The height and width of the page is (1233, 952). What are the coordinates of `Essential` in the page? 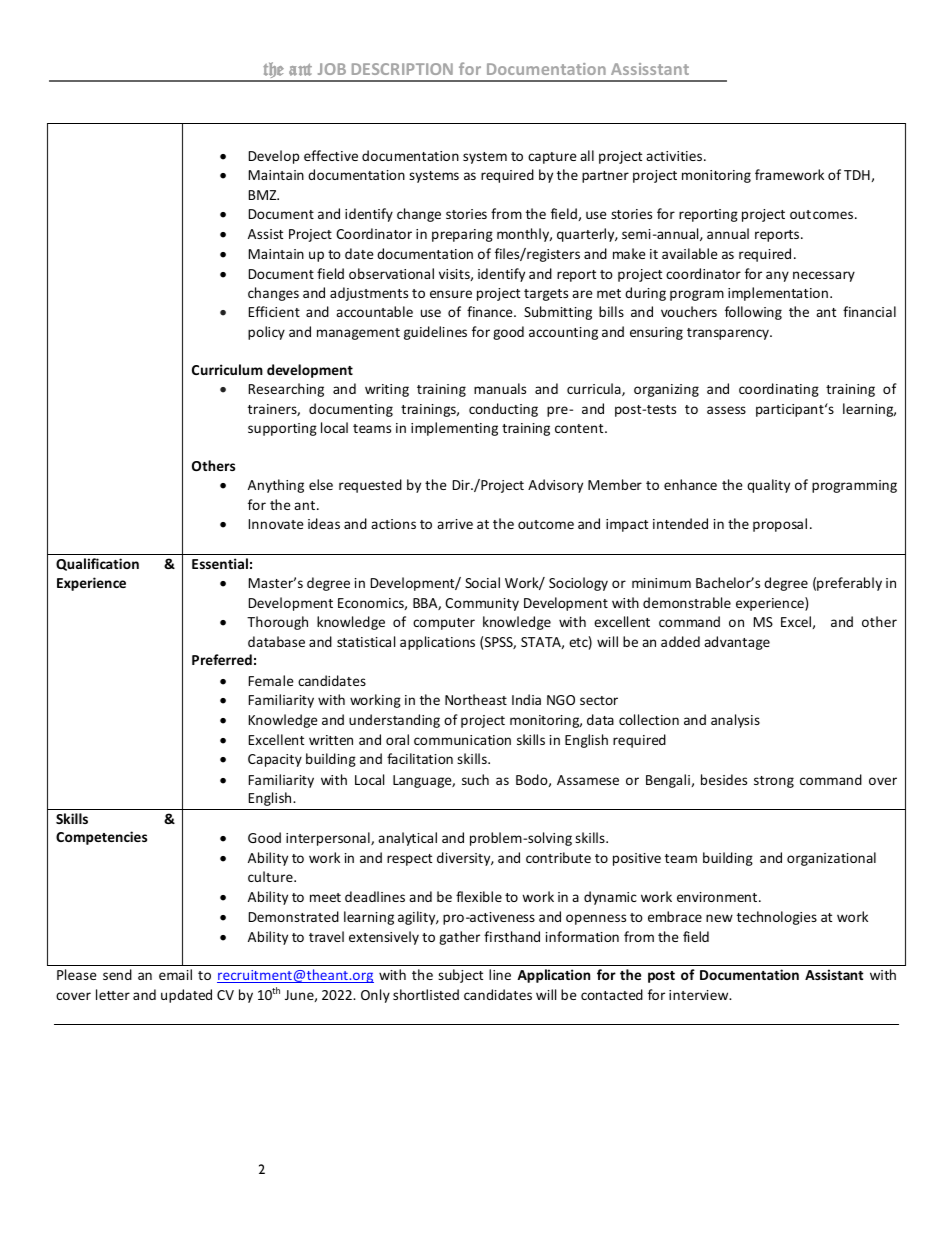 It's located at (220, 563).
